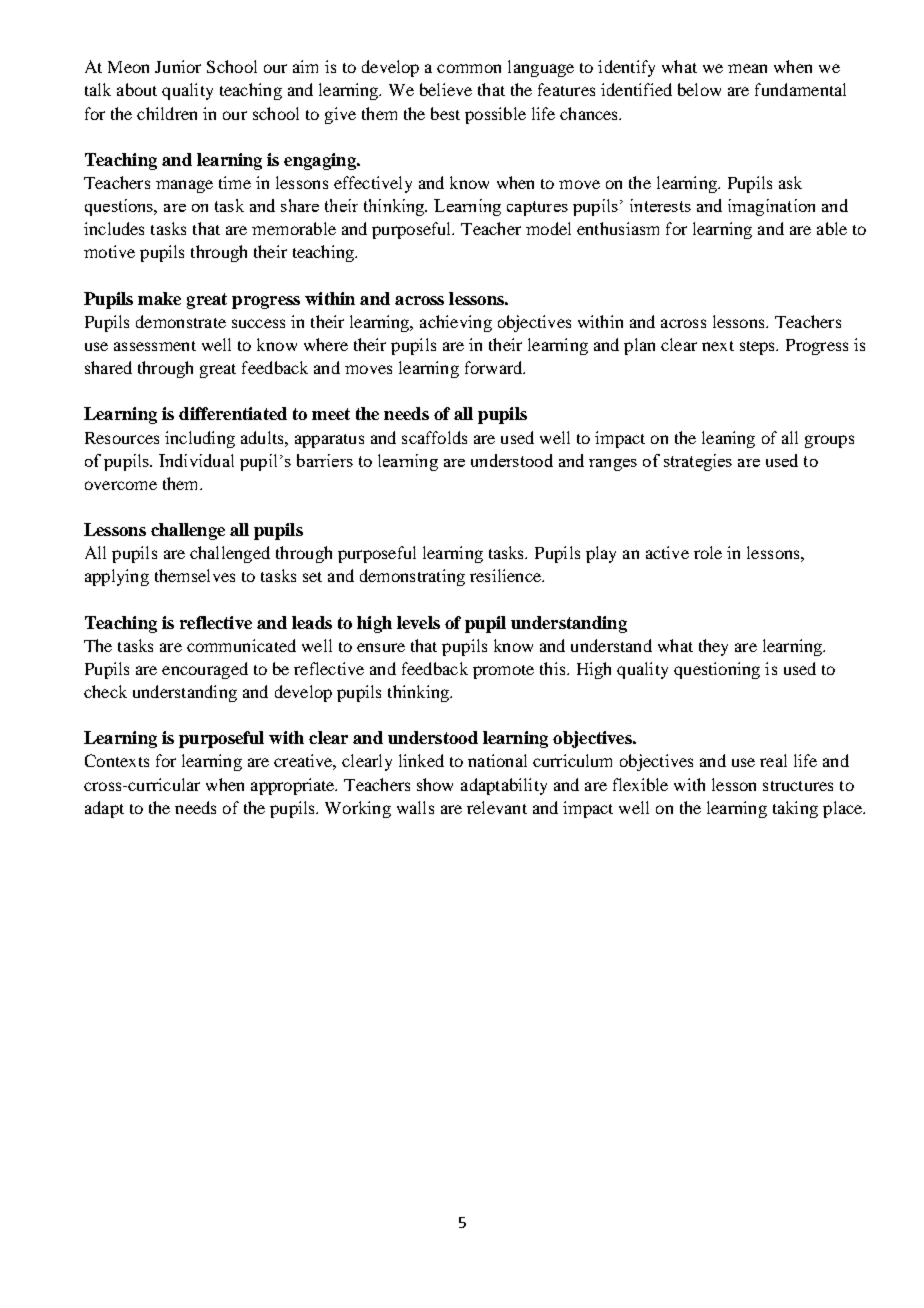 Image resolution: width=924 pixels, height=1308 pixels. Describe the element at coordinates (548, 228) in the screenshot. I see `model` at that location.
